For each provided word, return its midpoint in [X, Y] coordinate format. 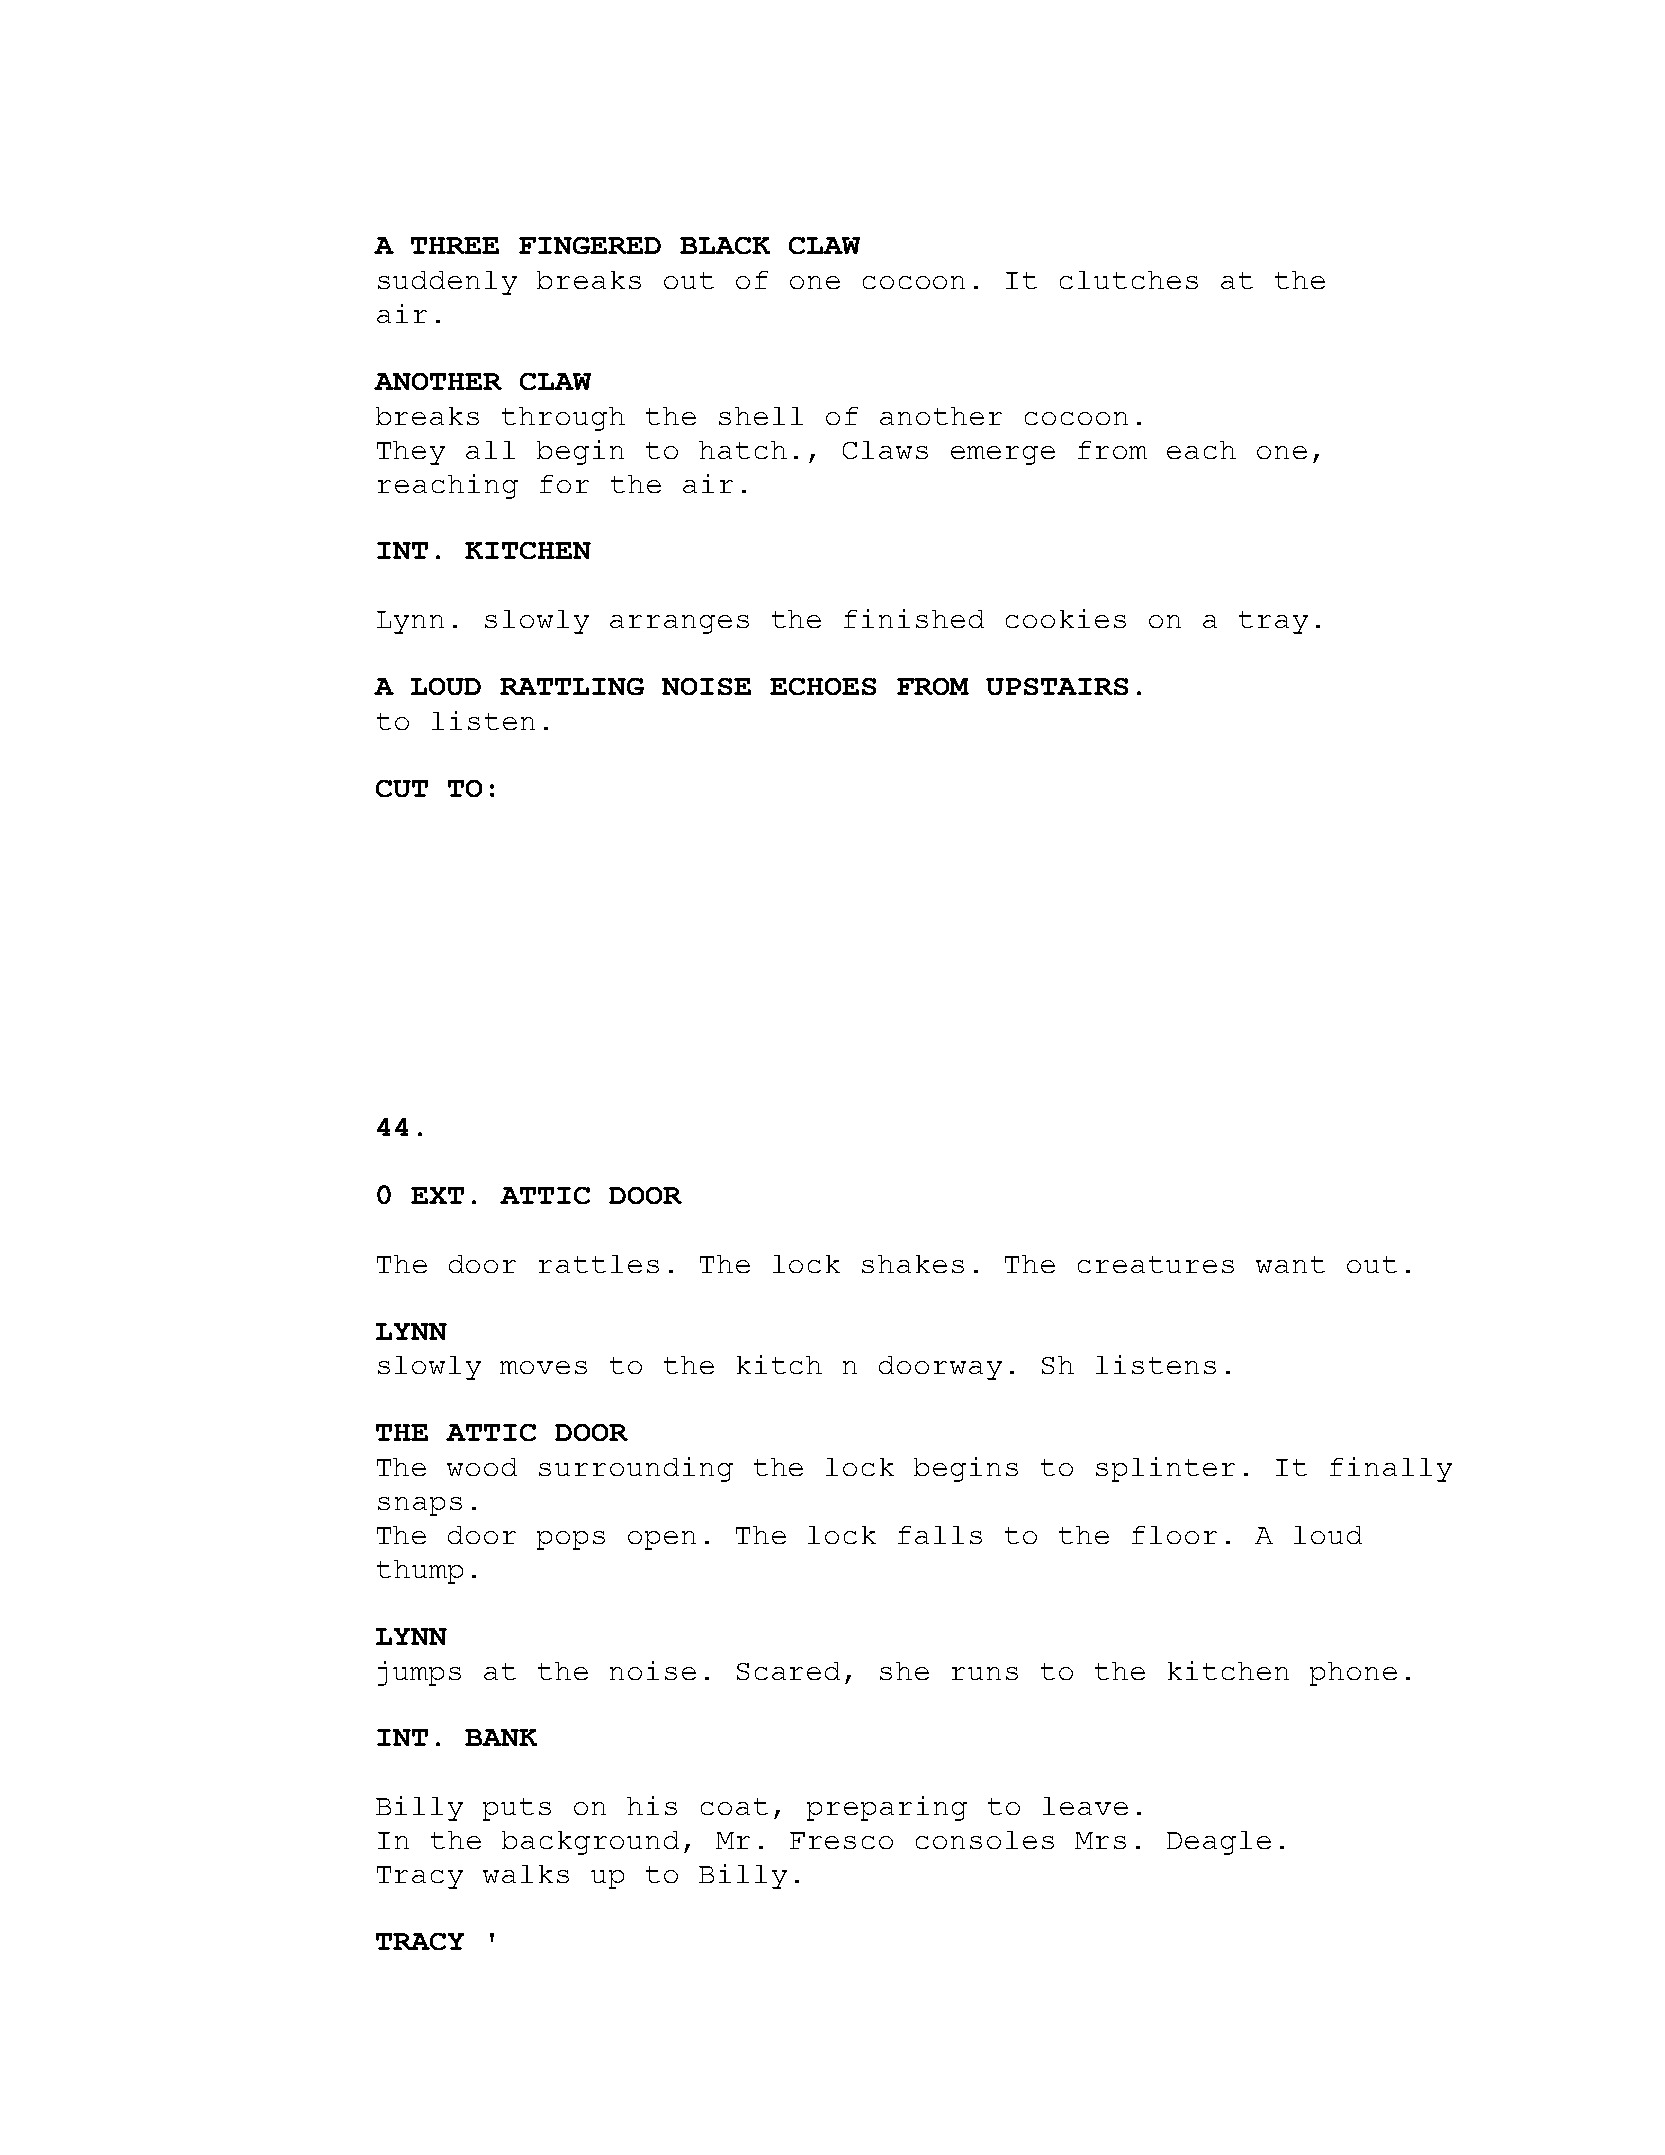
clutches [1129, 280]
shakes [913, 1264]
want [1290, 1264]
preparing [887, 1808]
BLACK [725, 245]
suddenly [447, 283]
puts [517, 1809]
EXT [437, 1195]
